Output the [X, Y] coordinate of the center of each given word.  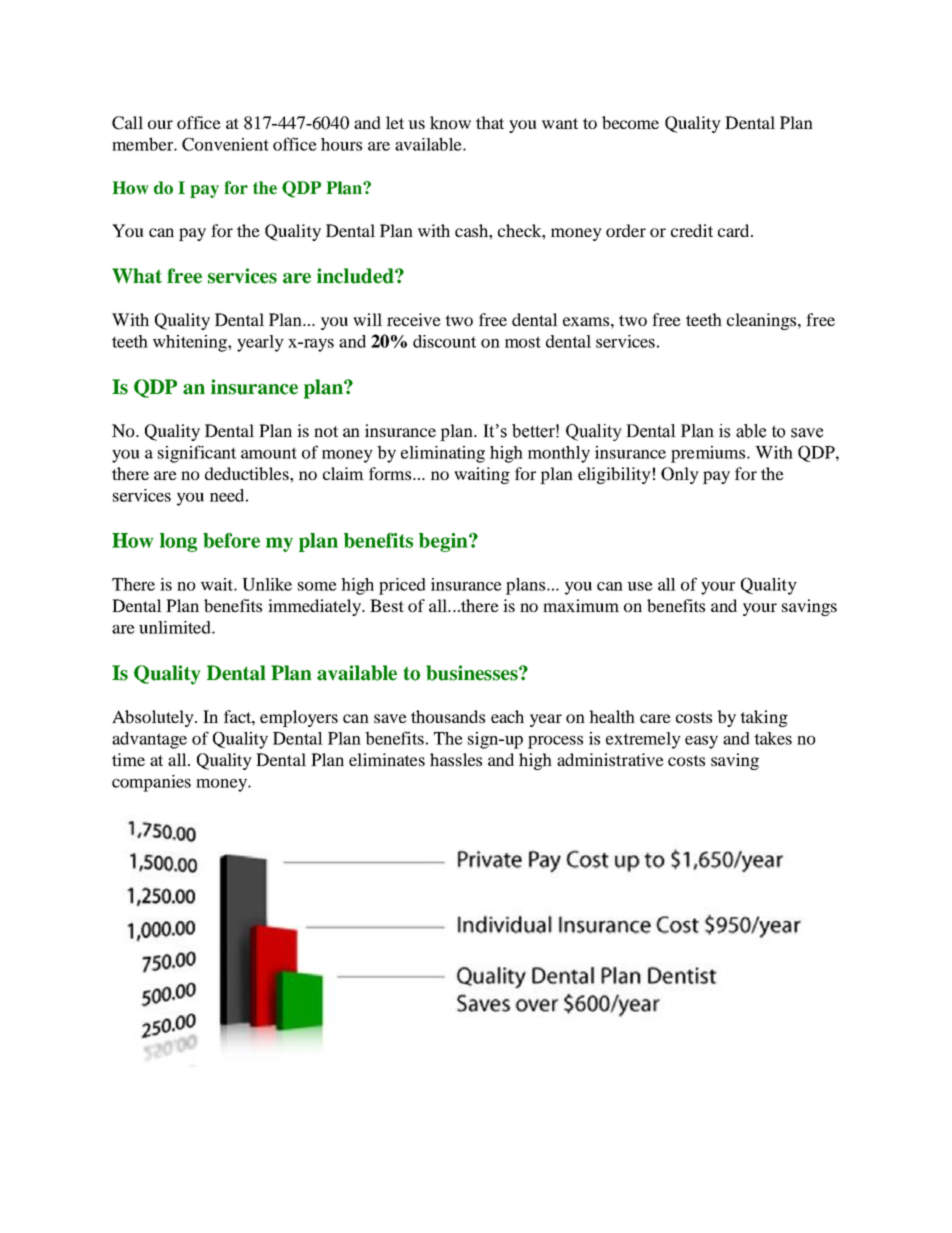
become [630, 122]
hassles [456, 759]
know [450, 122]
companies [151, 783]
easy [701, 742]
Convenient [225, 144]
